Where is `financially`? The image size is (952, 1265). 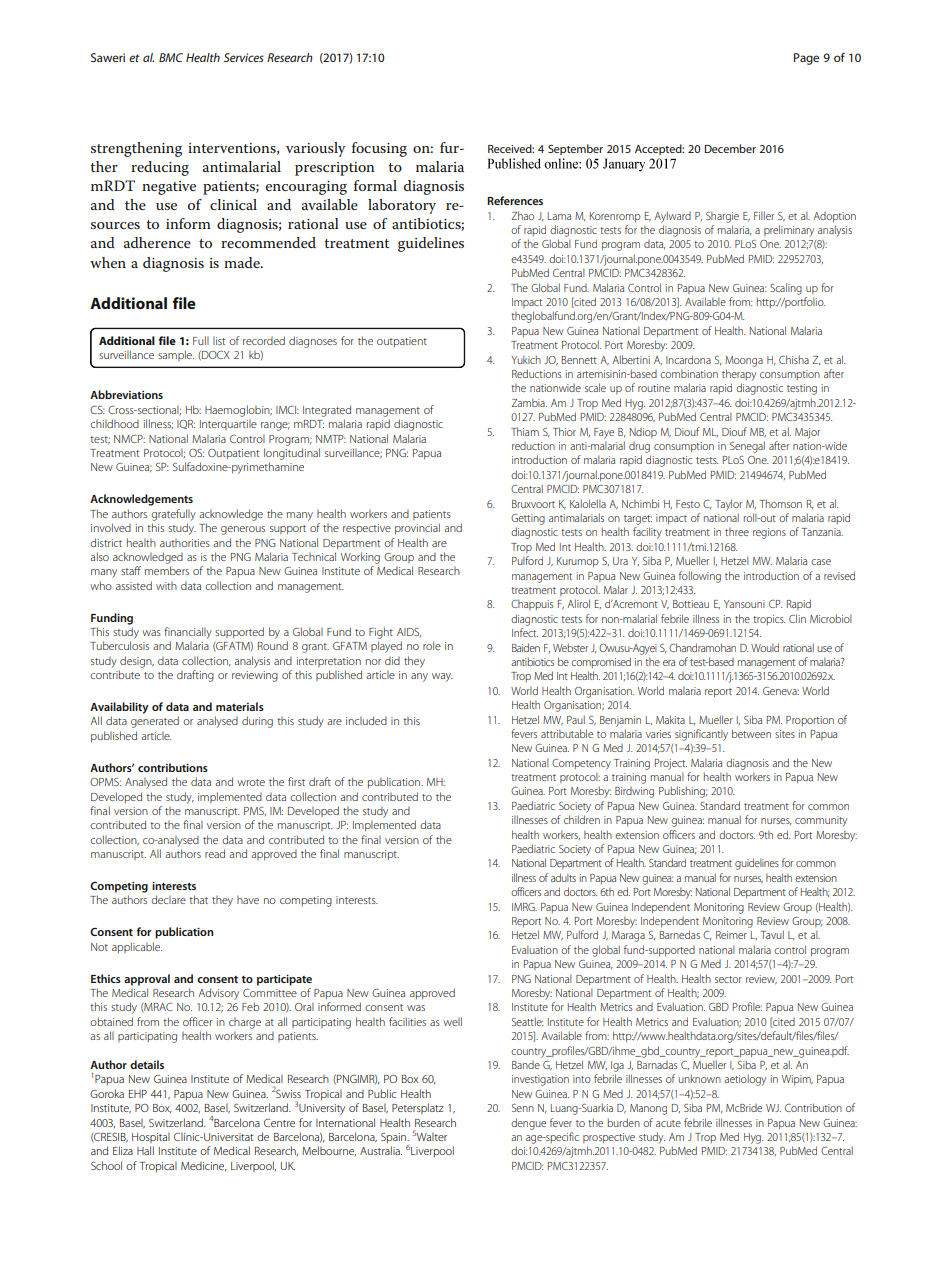 financially is located at coordinates (188, 633).
